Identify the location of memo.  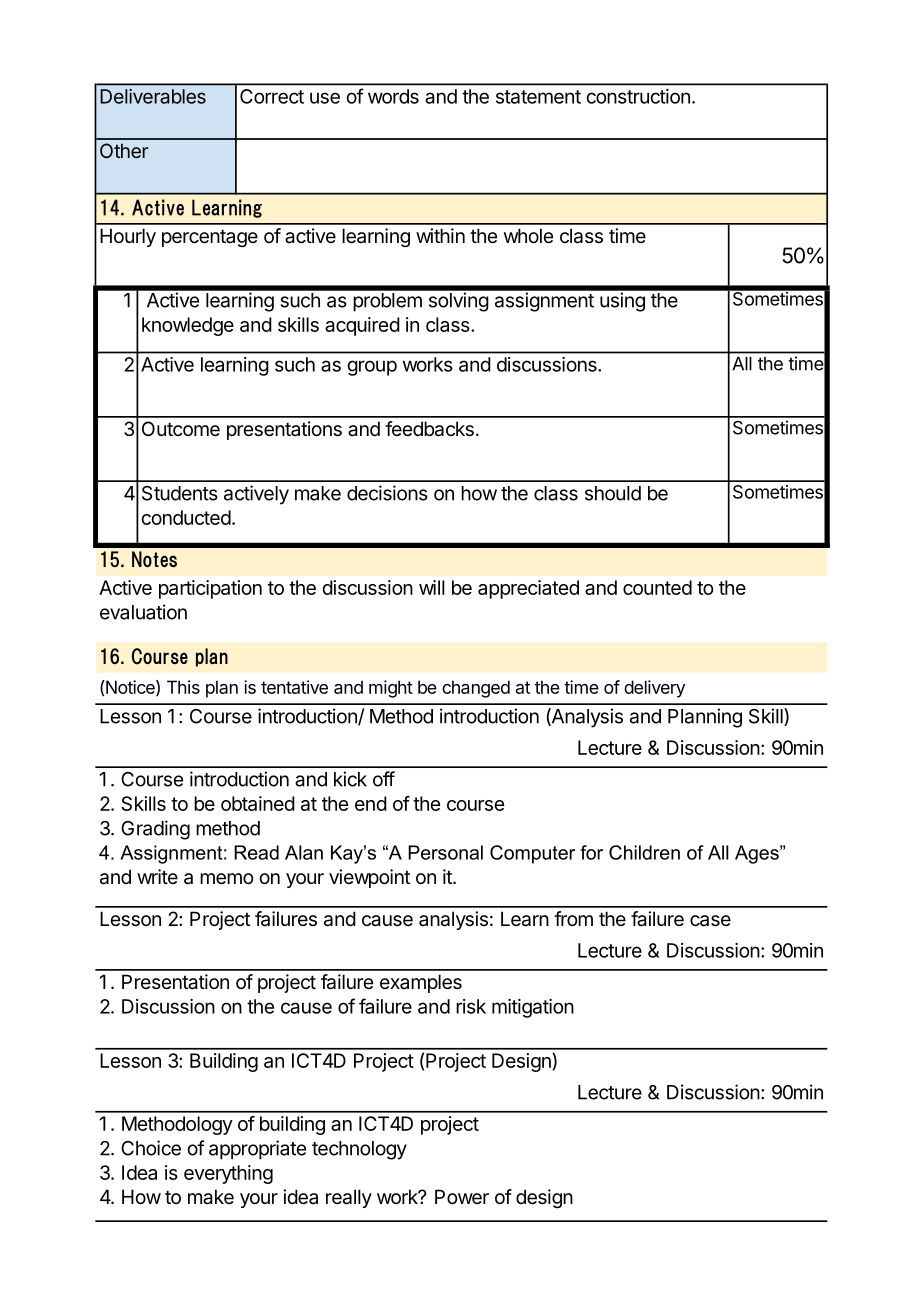
(226, 879).
